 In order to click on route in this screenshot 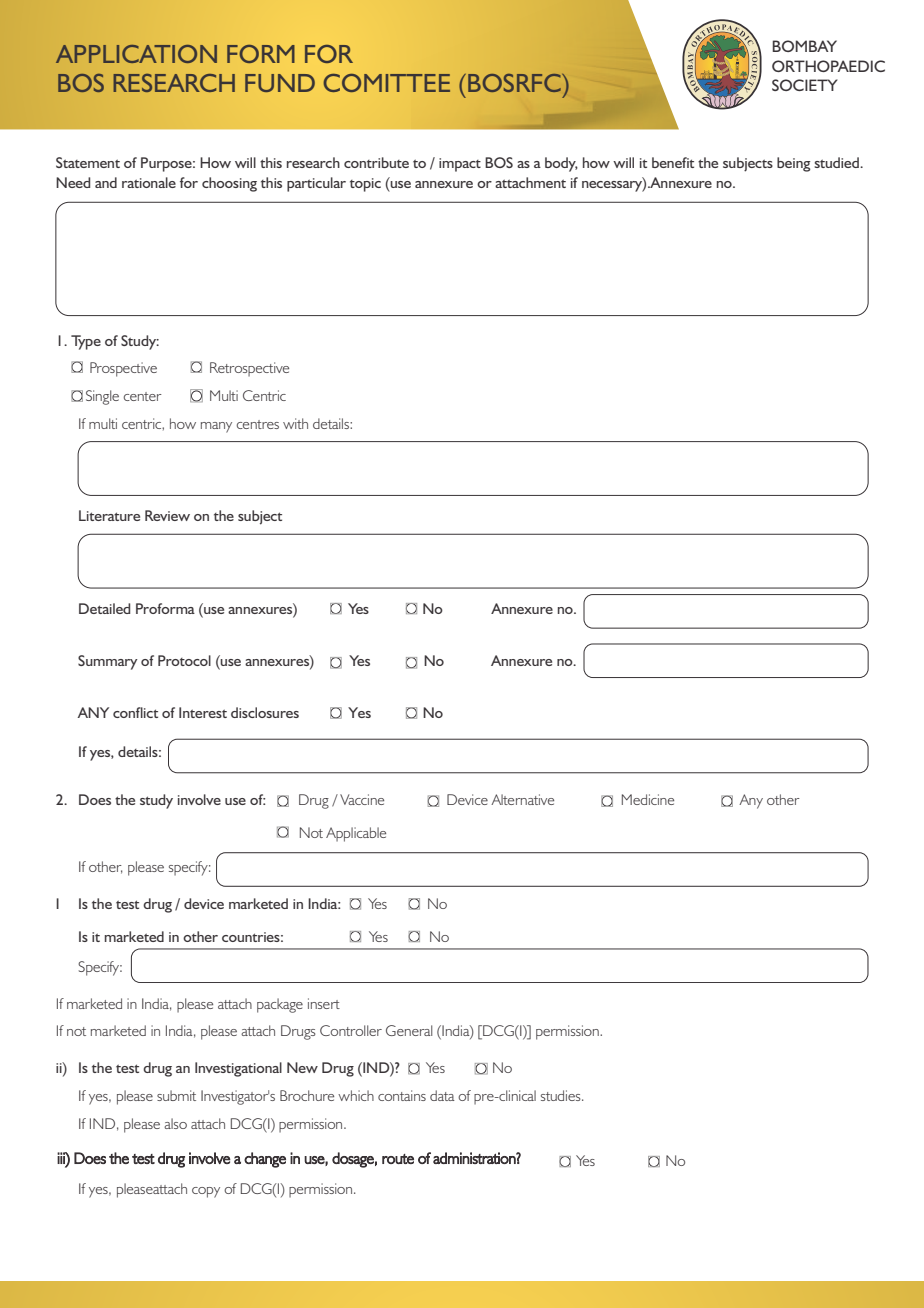, I will do `click(398, 1159)`.
